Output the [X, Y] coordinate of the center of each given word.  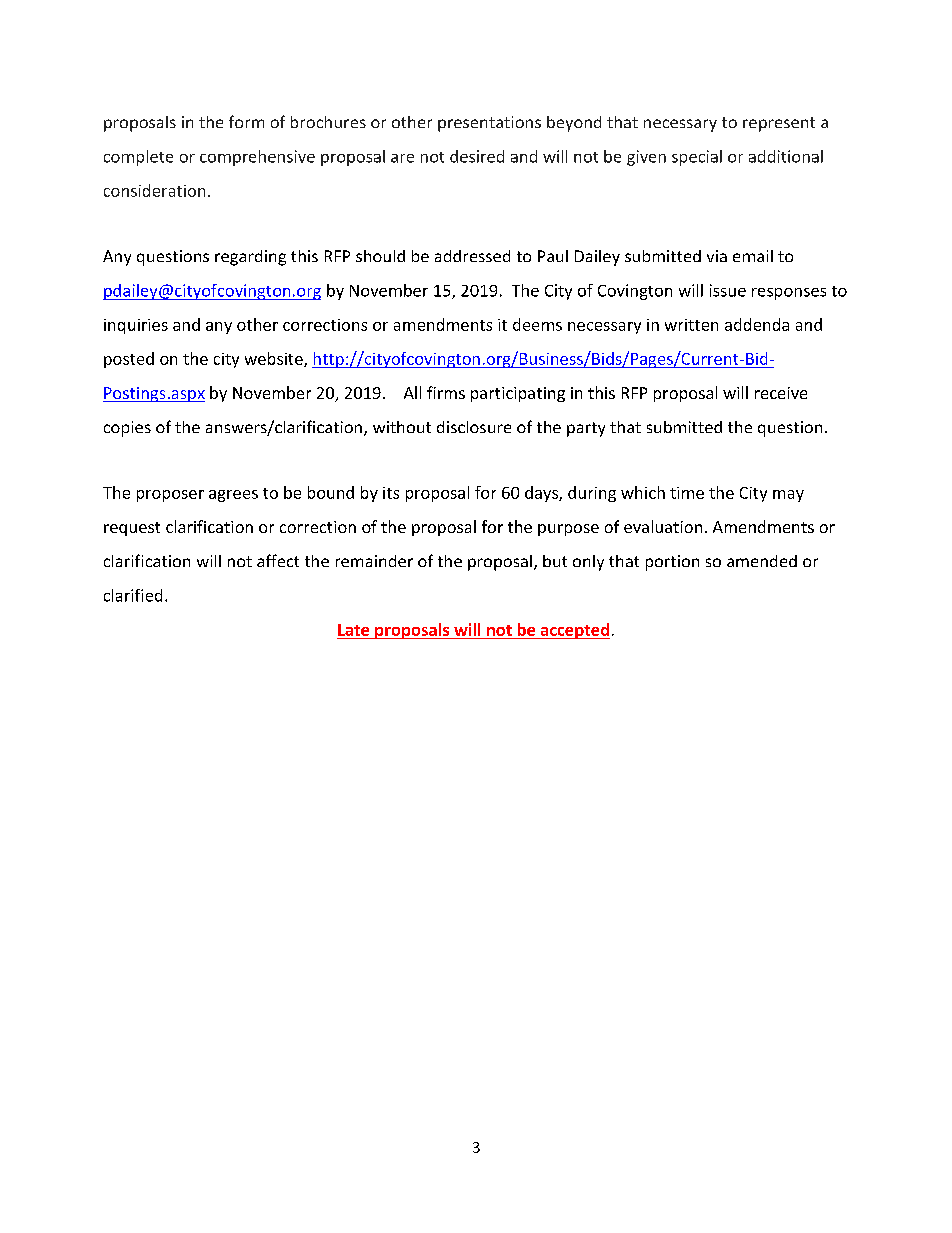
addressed [472, 256]
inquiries [136, 326]
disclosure [474, 427]
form [246, 121]
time [687, 493]
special [697, 158]
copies [127, 429]
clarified [133, 595]
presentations [489, 124]
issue [728, 290]
